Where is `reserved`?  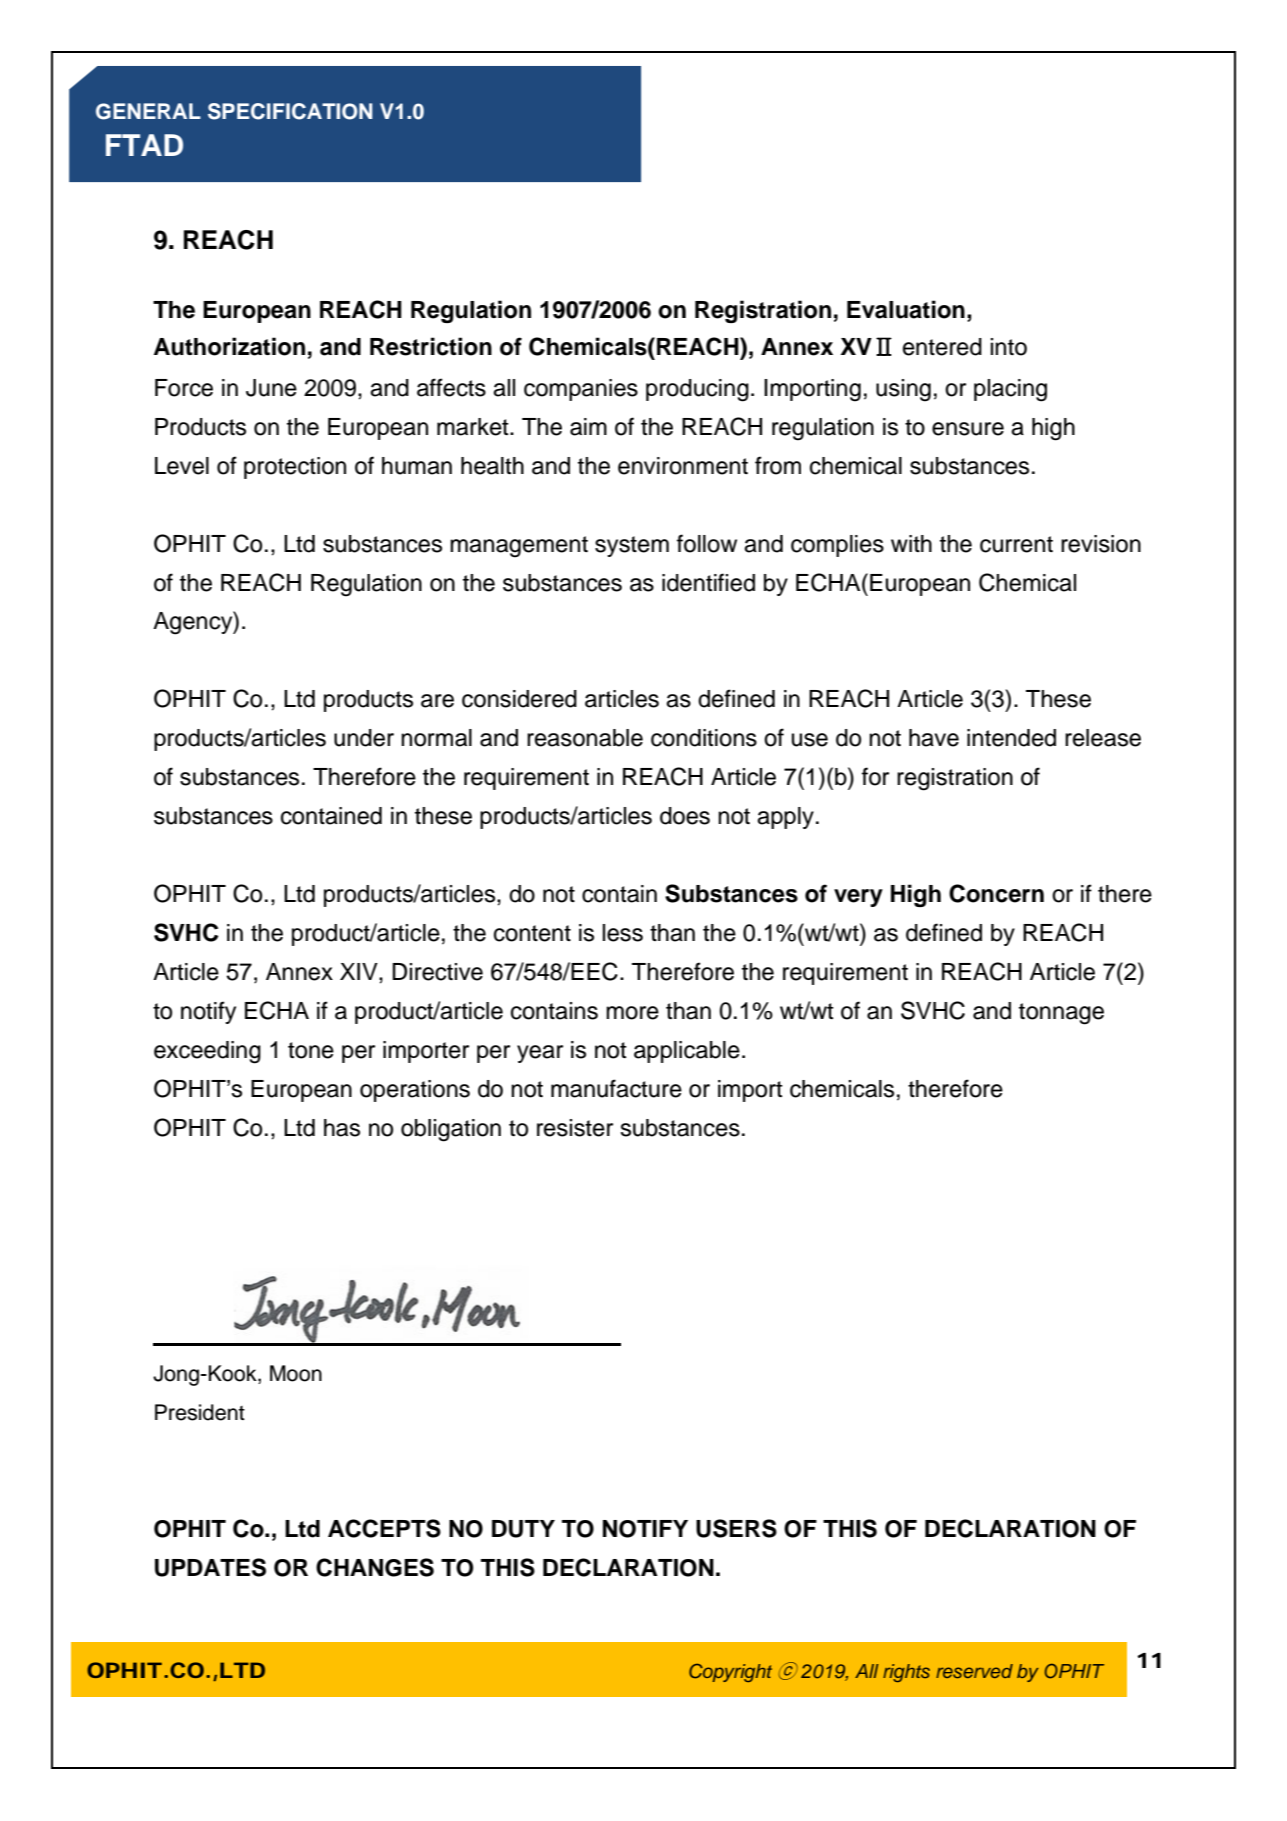 reserved is located at coordinates (974, 1671).
